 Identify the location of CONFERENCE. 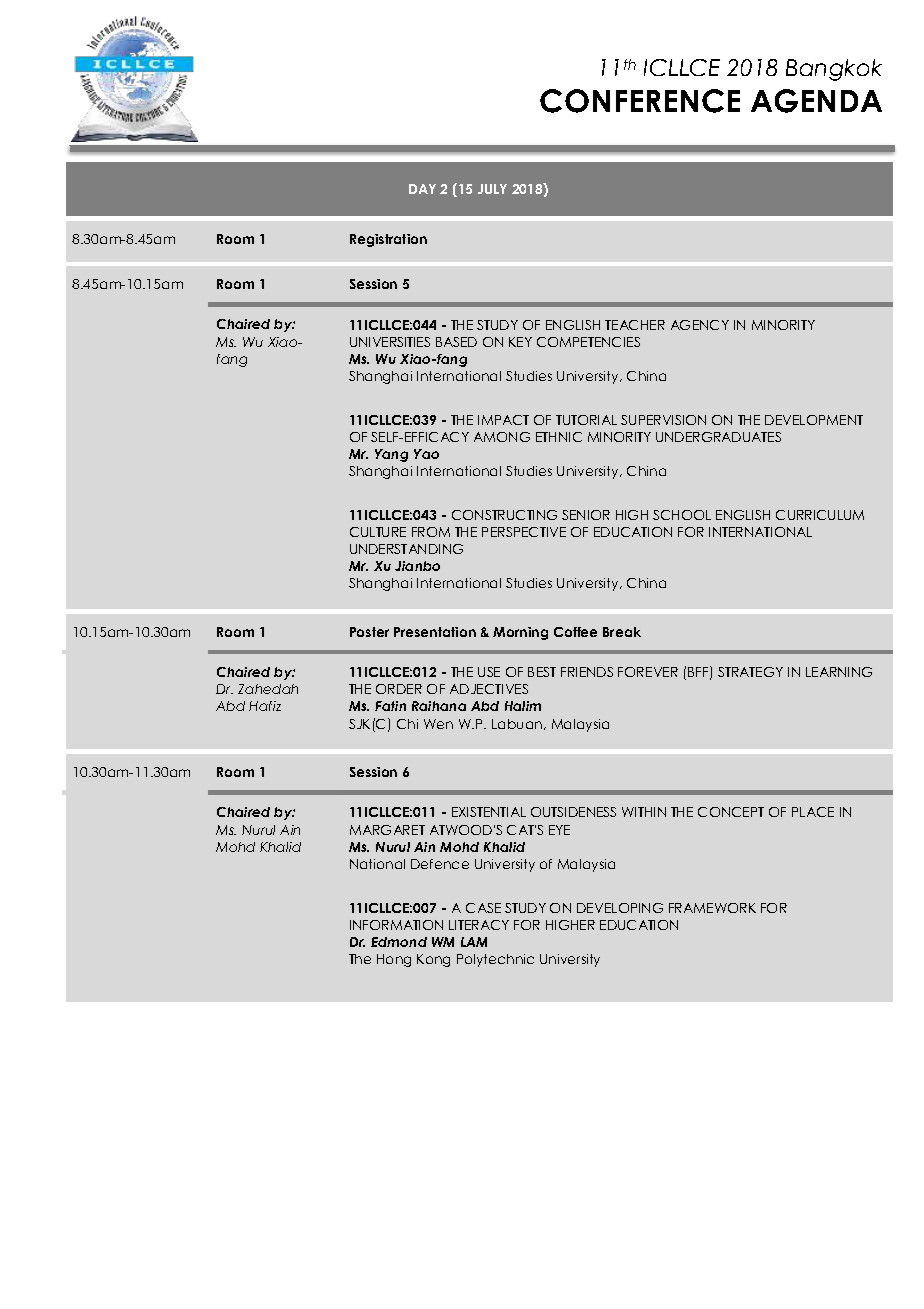
(640, 101).
